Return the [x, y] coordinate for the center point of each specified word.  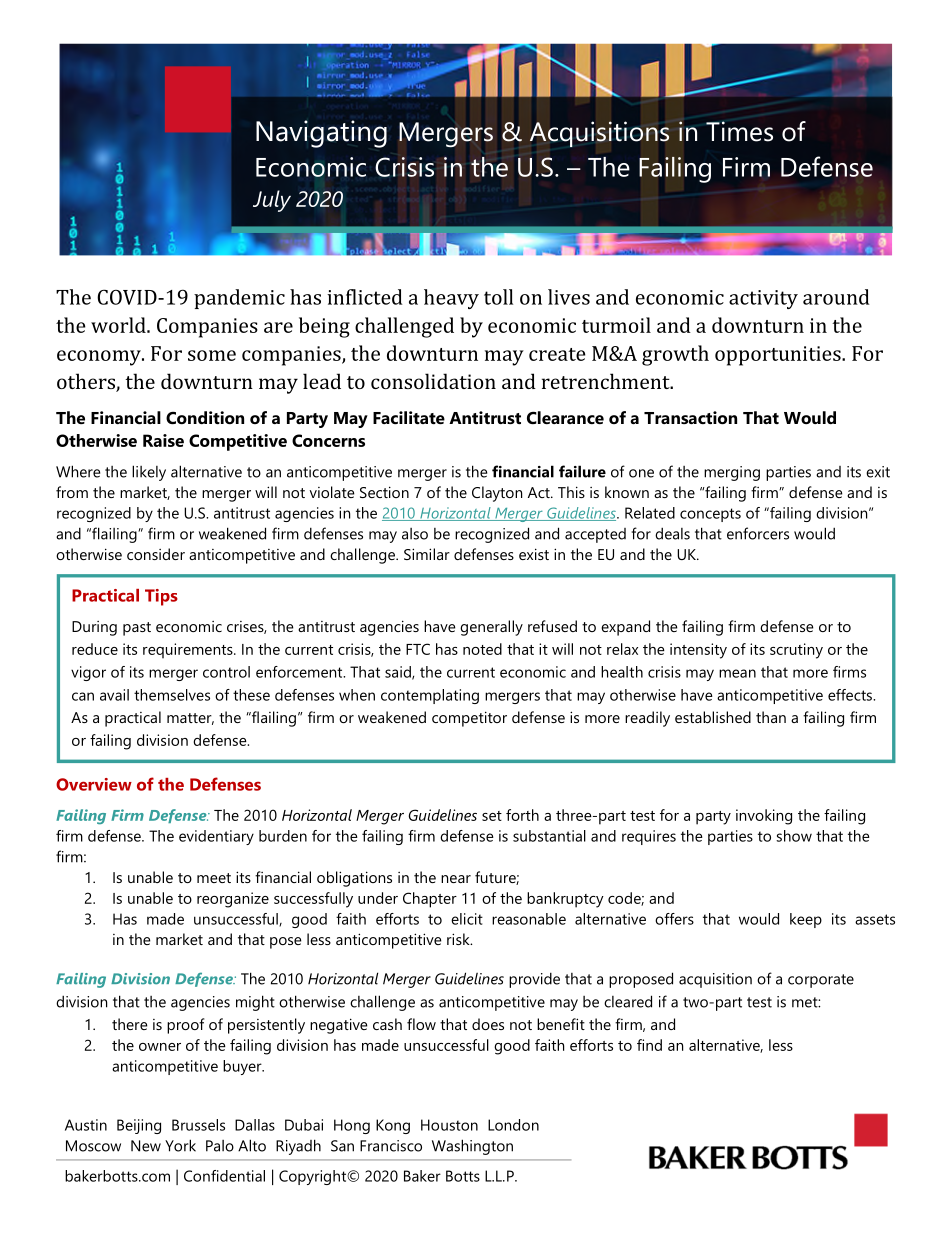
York [180, 1145]
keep [806, 920]
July [272, 201]
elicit [467, 919]
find [649, 1045]
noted [482, 649]
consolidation [433, 381]
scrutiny [796, 651]
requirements [189, 651]
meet [214, 878]
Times [739, 131]
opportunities [779, 356]
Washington [472, 1147]
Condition [205, 417]
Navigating [321, 134]
